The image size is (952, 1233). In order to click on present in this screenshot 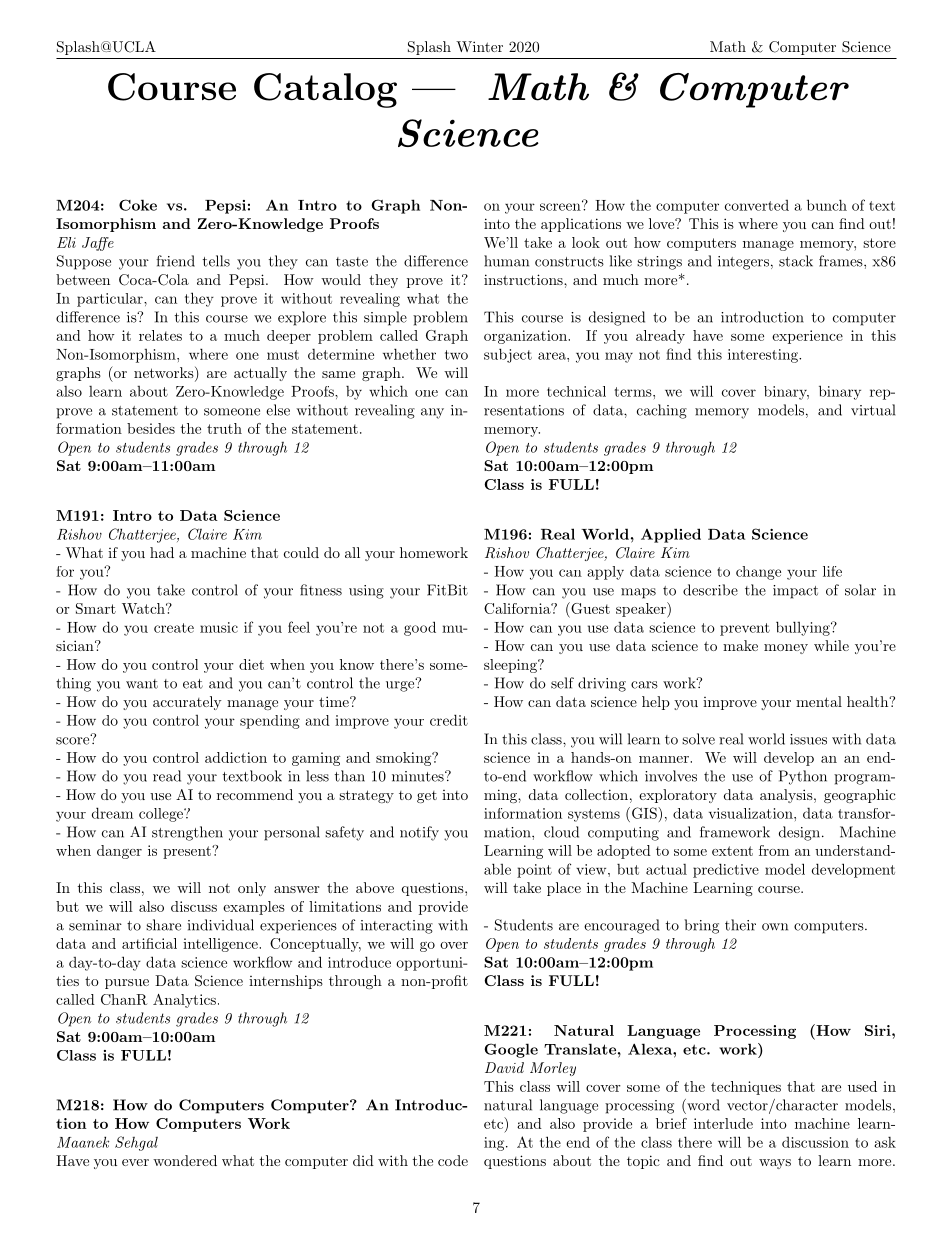, I will do `click(188, 852)`.
